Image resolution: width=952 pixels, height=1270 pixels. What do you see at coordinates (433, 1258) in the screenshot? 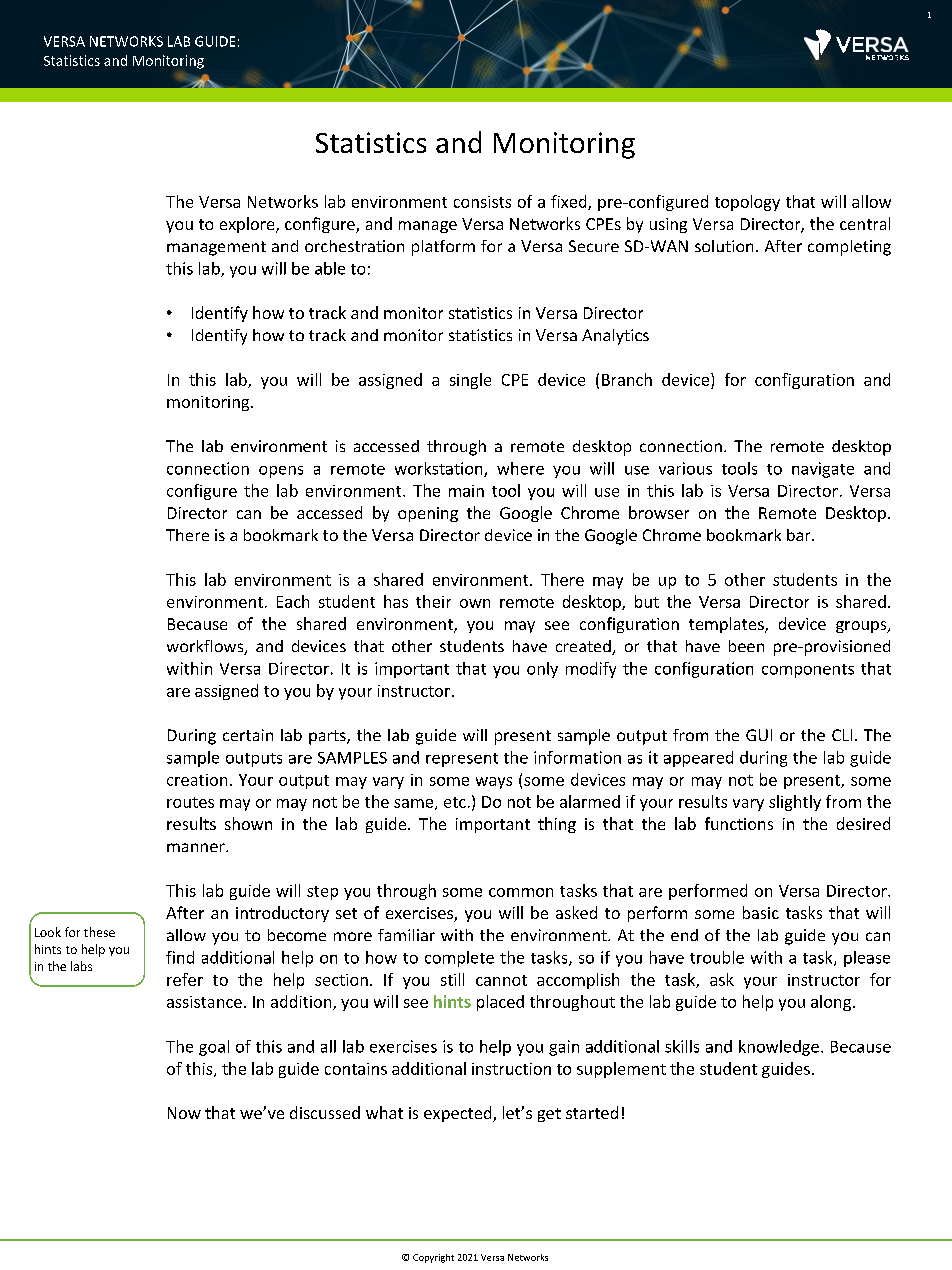
I see `Copyright` at bounding box center [433, 1258].
